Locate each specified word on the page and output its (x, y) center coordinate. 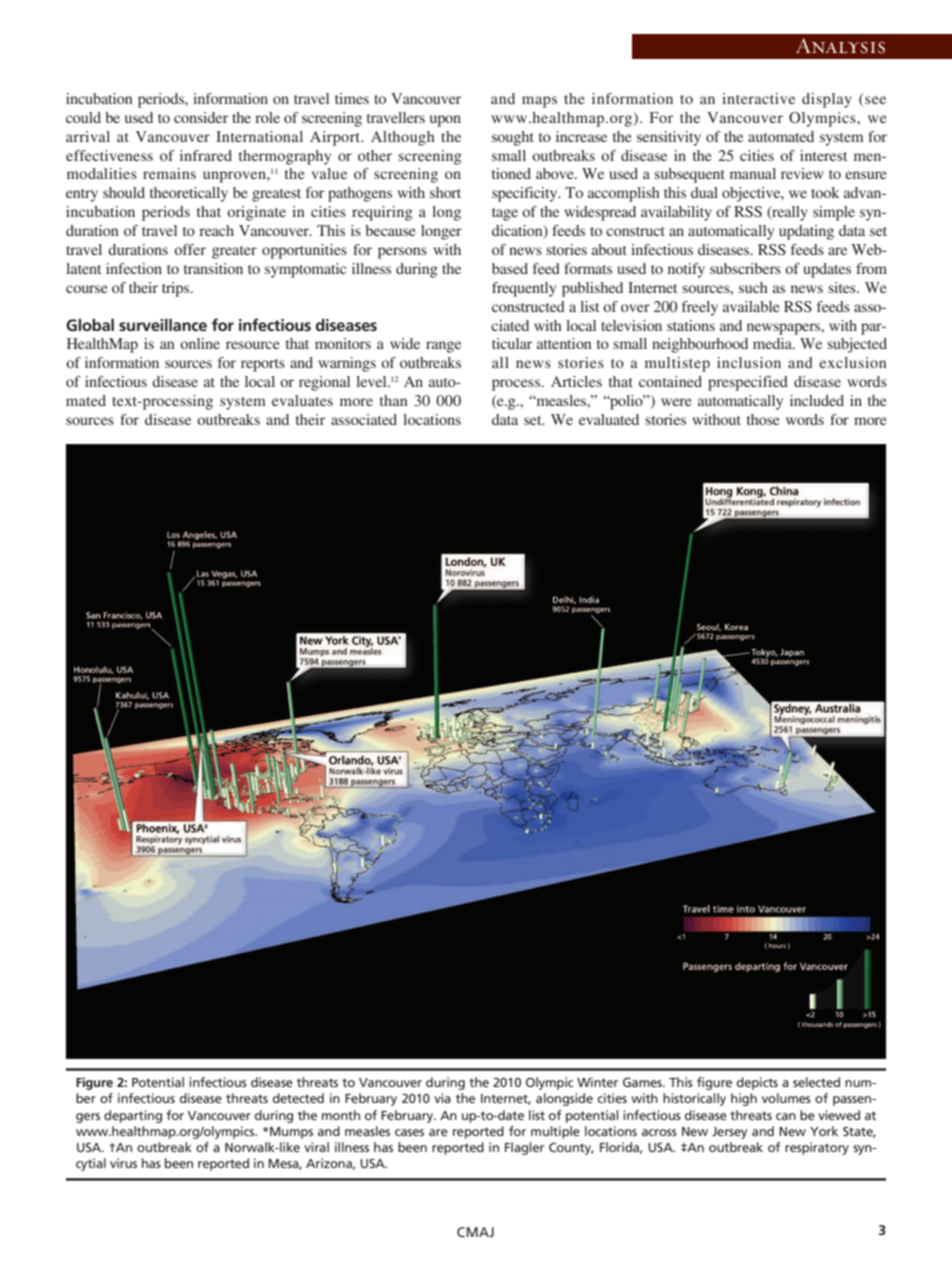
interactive (758, 98)
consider (201, 117)
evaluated (609, 419)
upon (445, 121)
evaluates (302, 400)
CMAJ (475, 1232)
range (443, 347)
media (773, 343)
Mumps (291, 1133)
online (200, 343)
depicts (757, 1083)
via (442, 1098)
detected (298, 1098)
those (763, 419)
